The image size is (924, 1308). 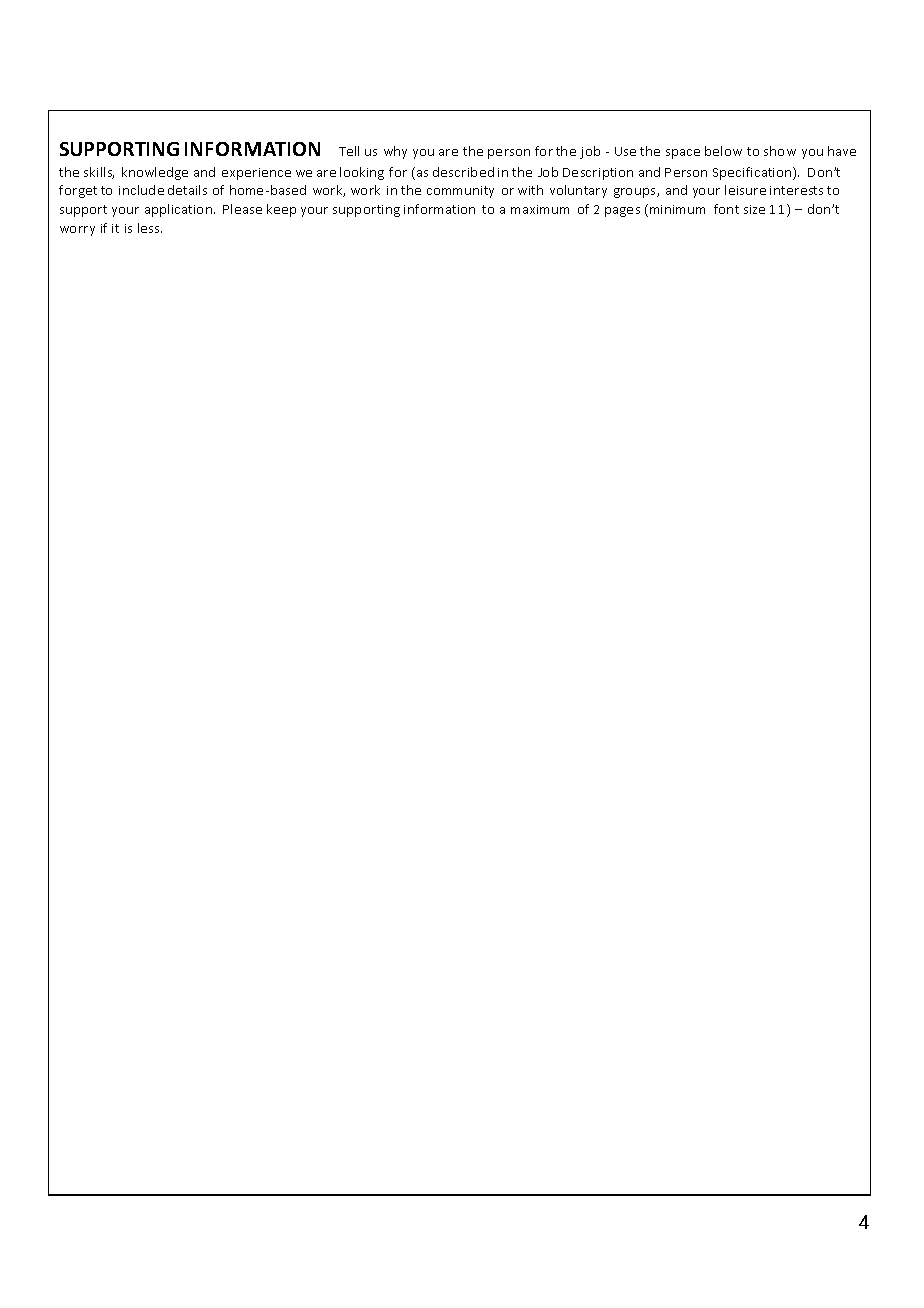 What do you see at coordinates (463, 172) in the screenshot?
I see `described` at bounding box center [463, 172].
